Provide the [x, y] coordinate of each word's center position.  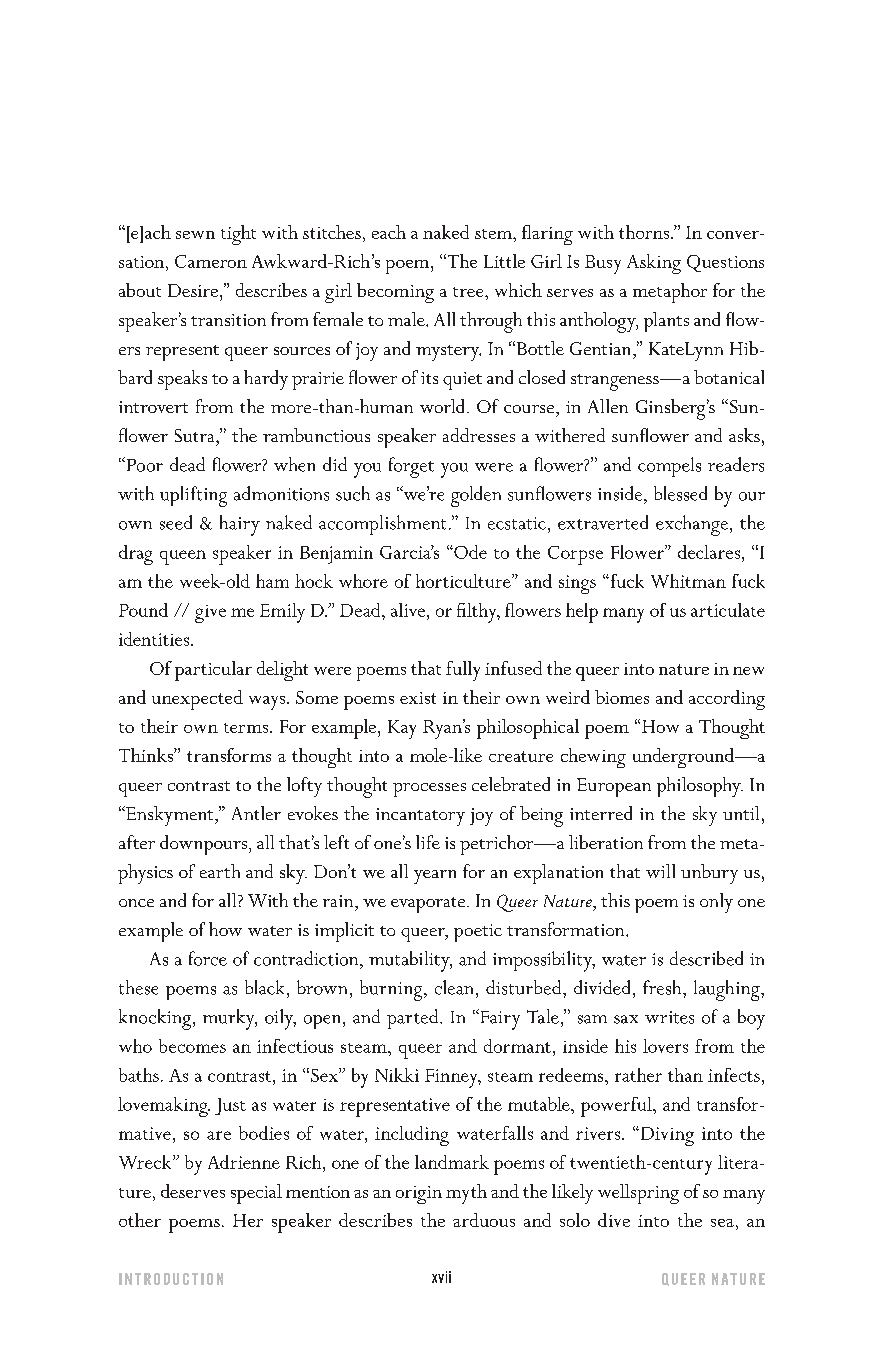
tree [469, 292]
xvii [441, 1277]
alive [409, 610]
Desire [193, 290]
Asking [654, 264]
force [208, 958]
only [716, 903]
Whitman [688, 581]
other [140, 1220]
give [210, 614]
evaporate [429, 905]
